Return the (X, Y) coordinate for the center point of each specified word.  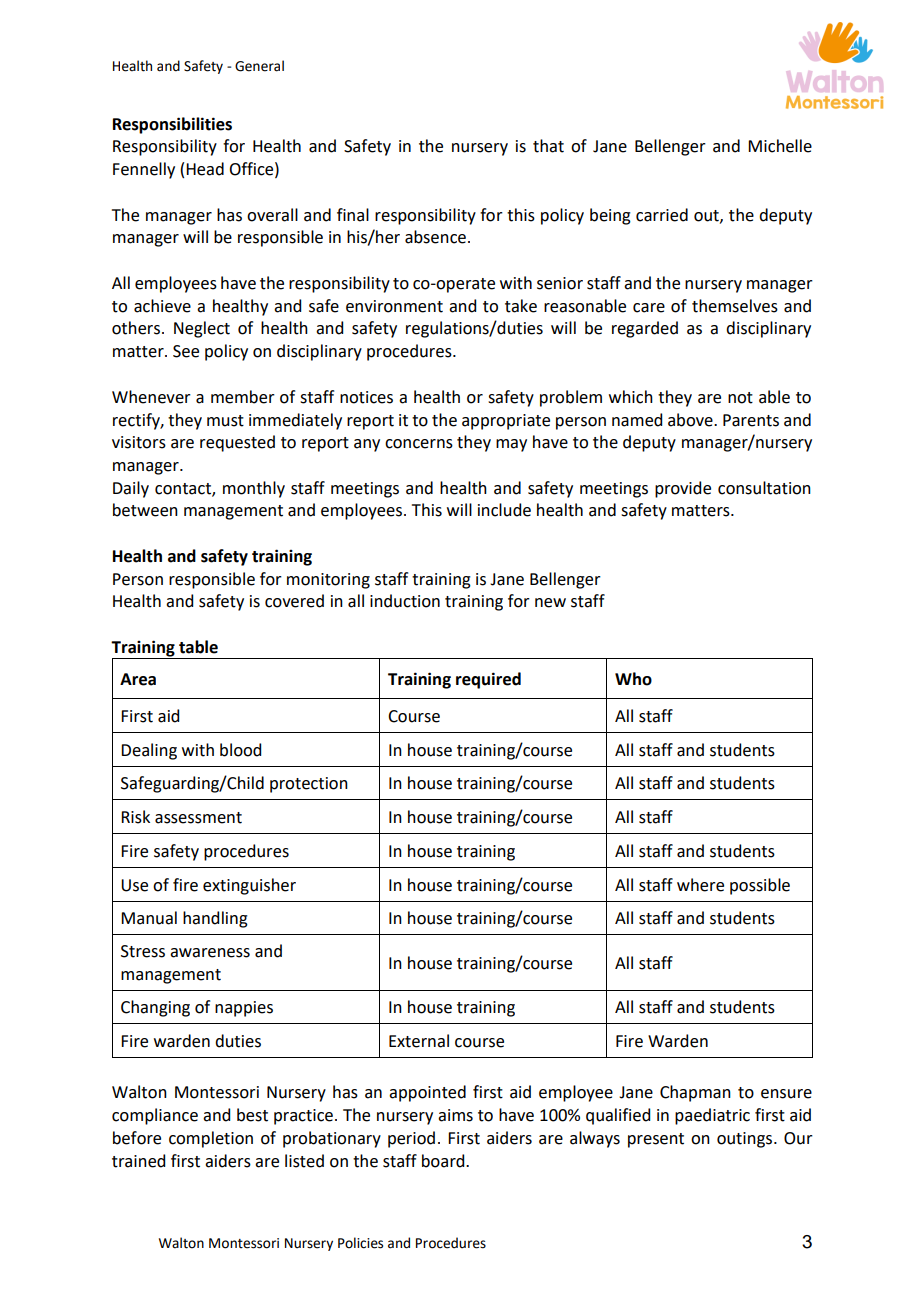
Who (633, 679)
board (444, 1161)
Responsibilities (172, 125)
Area (138, 679)
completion (211, 1139)
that (548, 146)
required (488, 680)
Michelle (780, 146)
